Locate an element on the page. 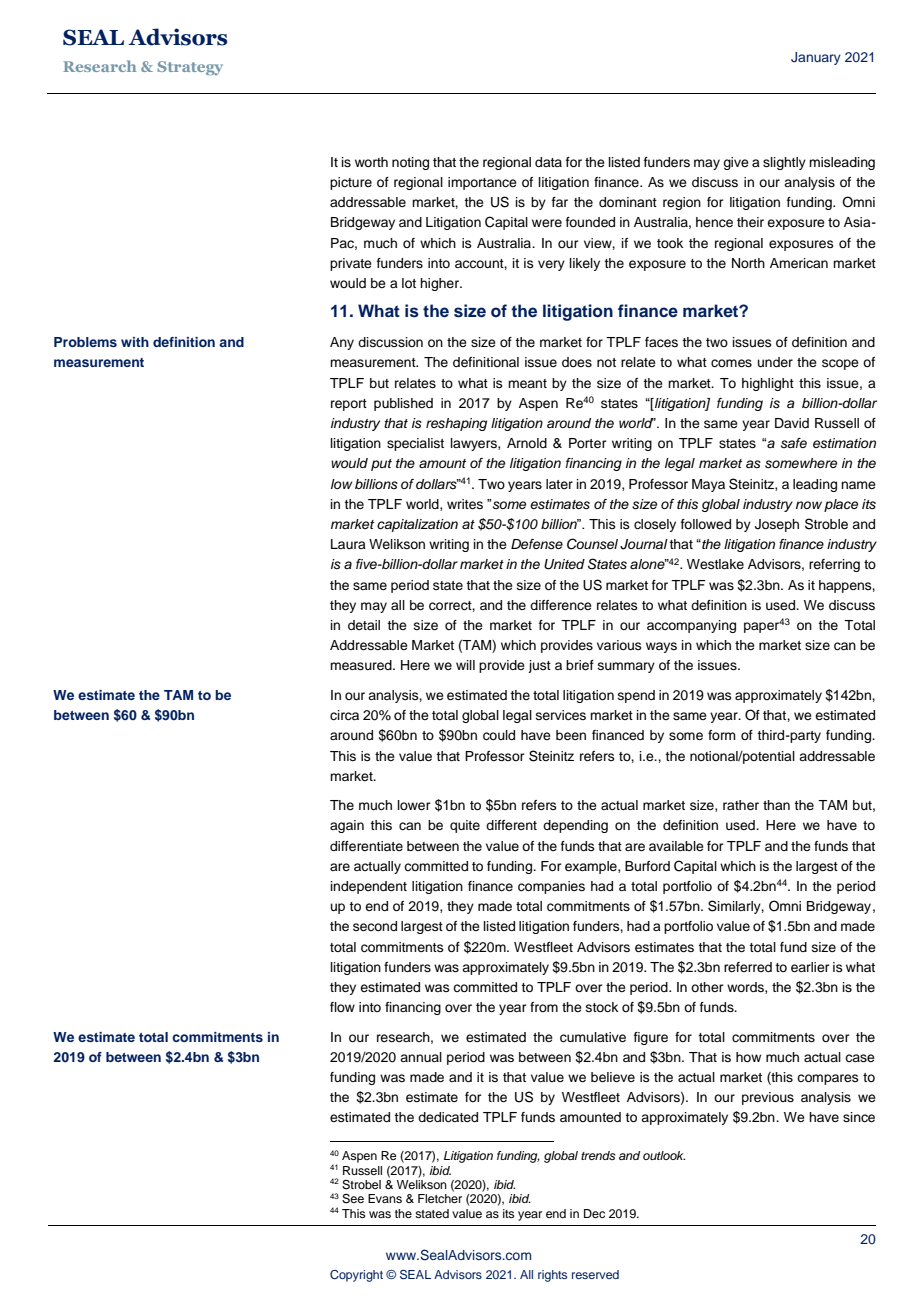  noting is located at coordinates (410, 163).
